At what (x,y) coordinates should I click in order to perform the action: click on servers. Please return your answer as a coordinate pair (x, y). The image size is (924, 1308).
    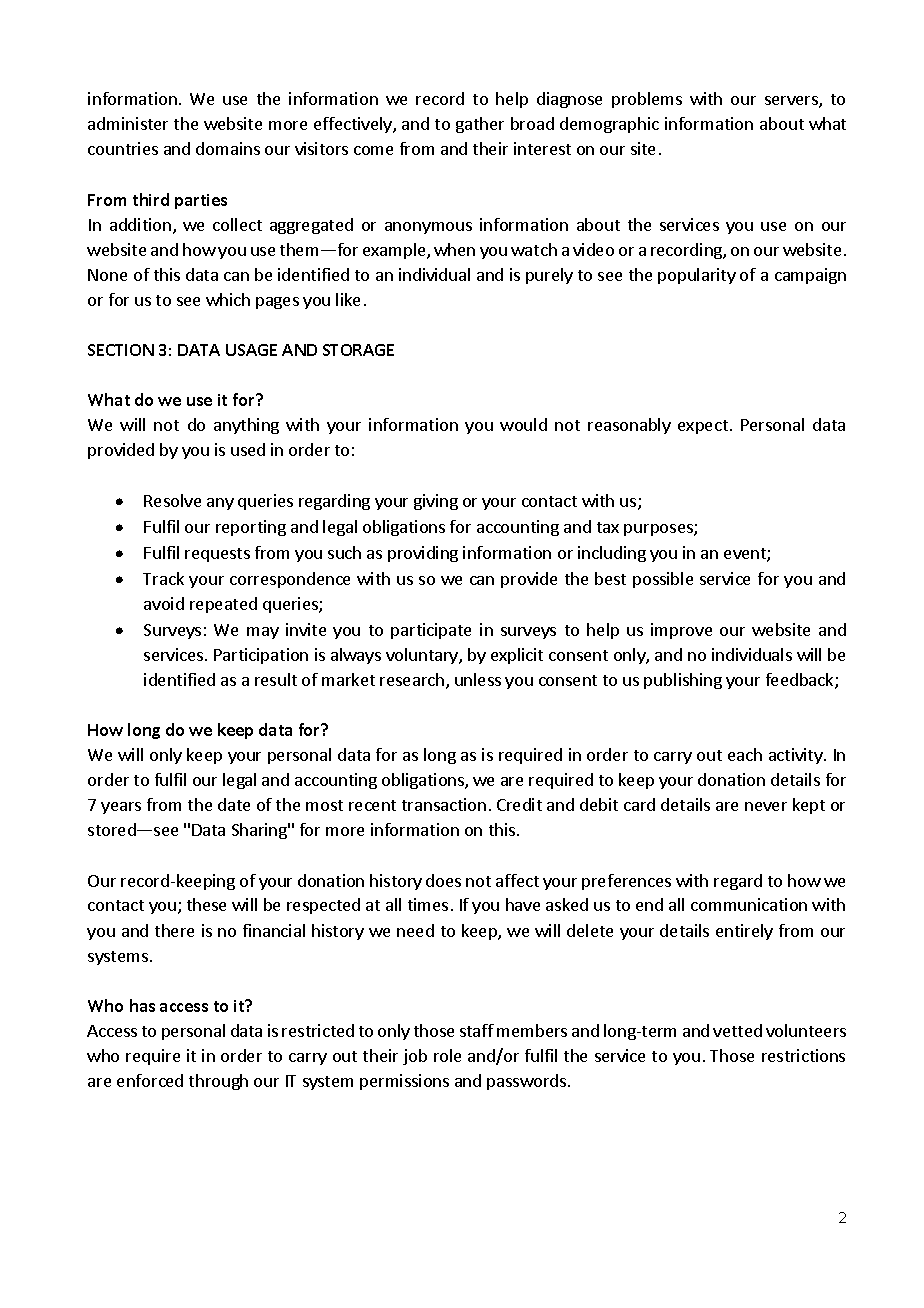
    Looking at the image, I should click on (792, 102).
